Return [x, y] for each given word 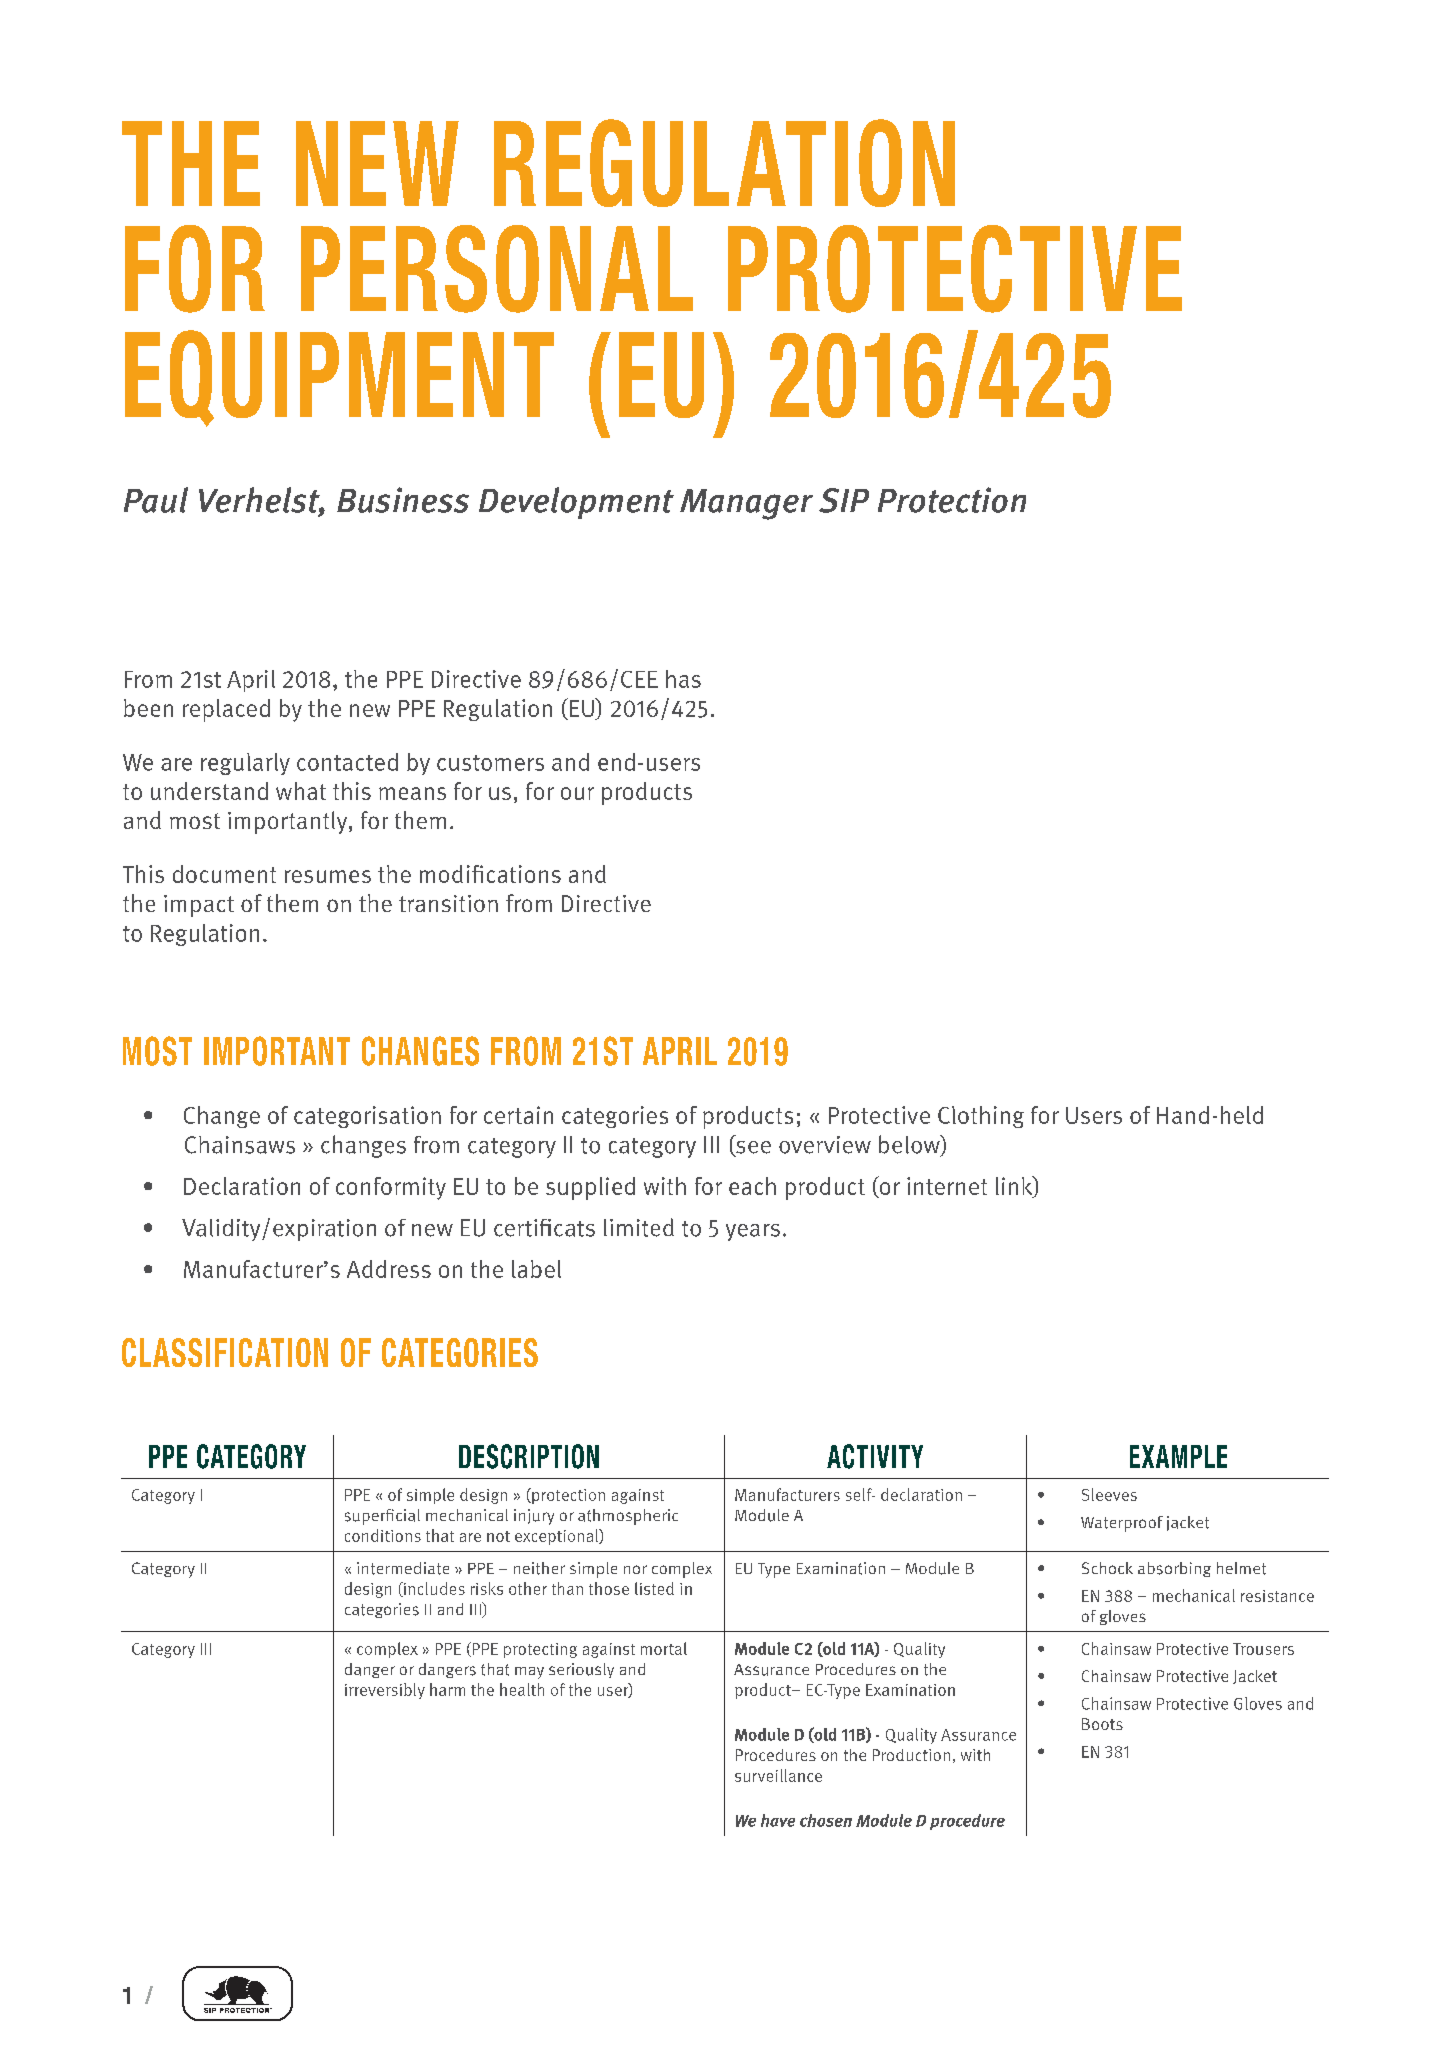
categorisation [367, 1117]
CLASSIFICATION [225, 1352]
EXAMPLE [1178, 1456]
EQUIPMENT [339, 378]
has [683, 679]
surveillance [778, 1775]
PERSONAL [497, 269]
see [752, 1148]
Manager [746, 504]
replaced [226, 710]
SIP [844, 500]
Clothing [981, 1117]
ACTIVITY [875, 1456]
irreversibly [385, 1691]
